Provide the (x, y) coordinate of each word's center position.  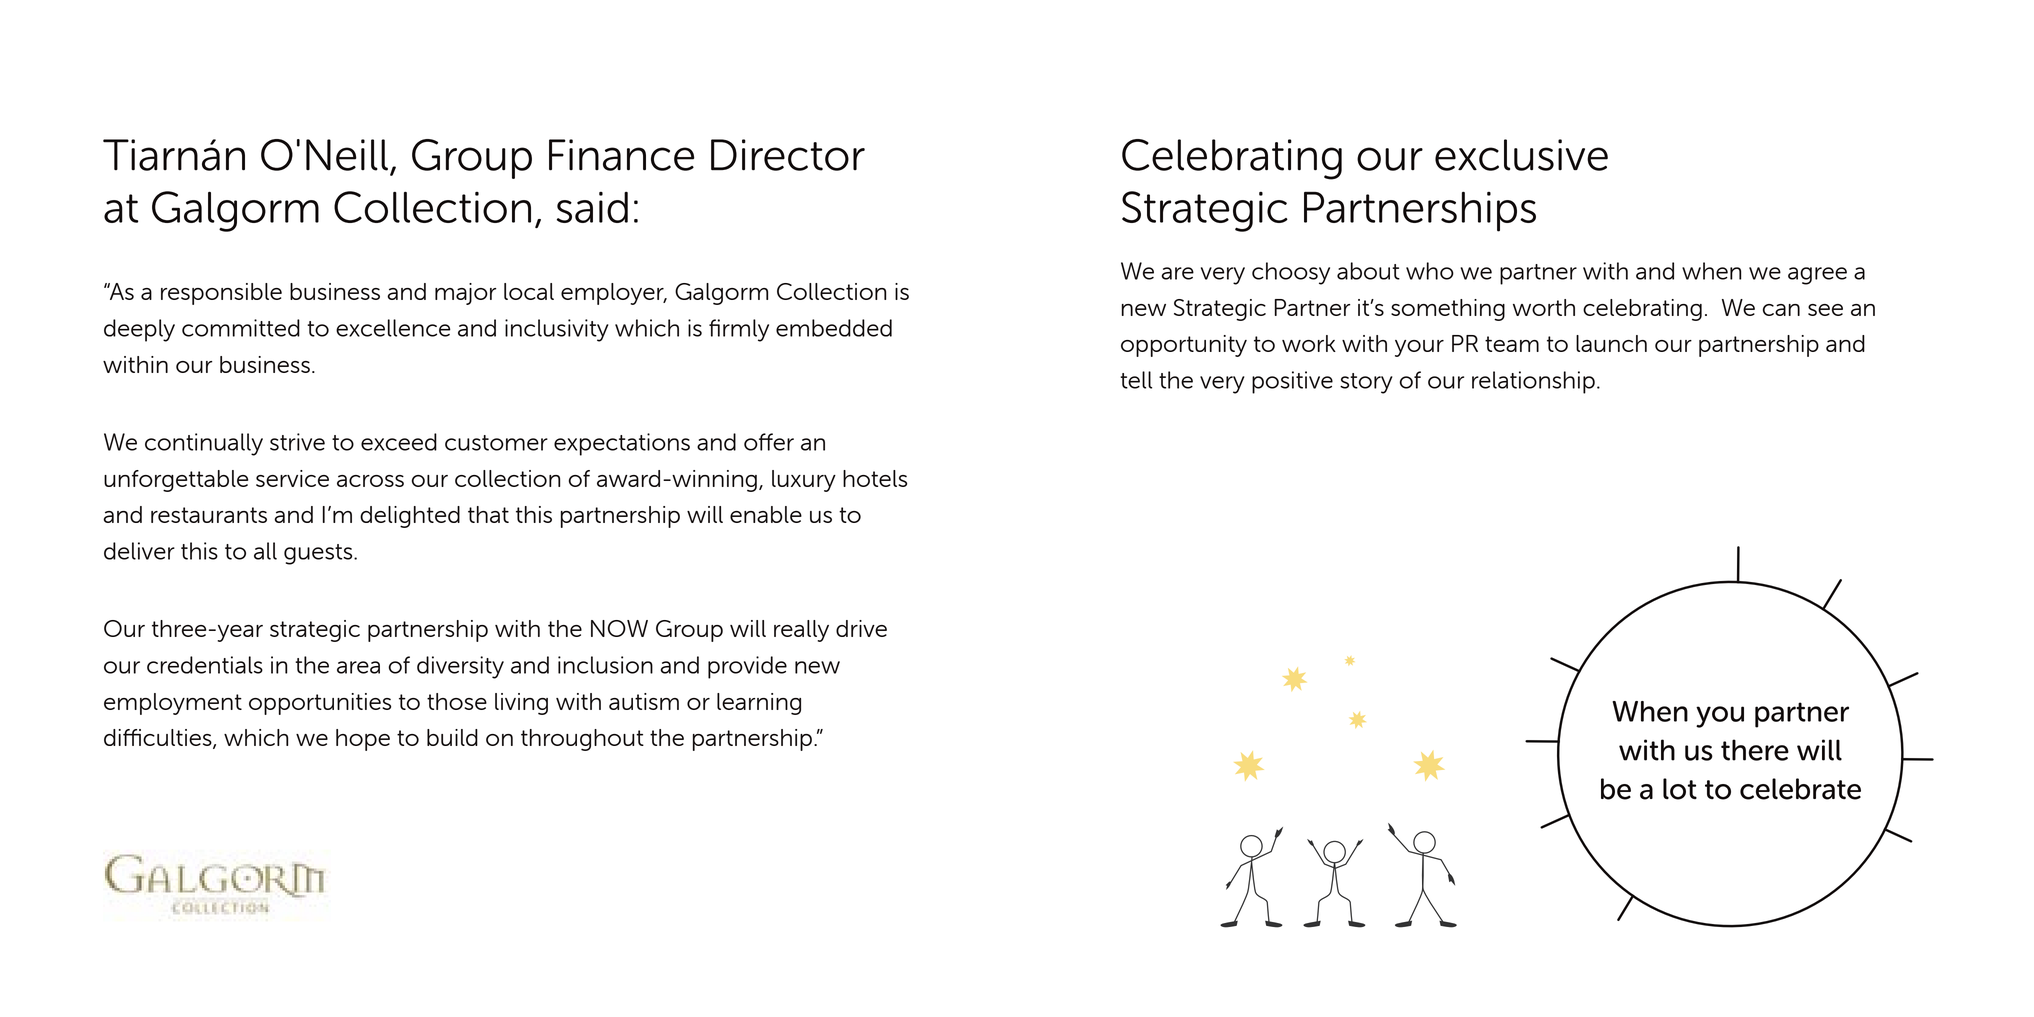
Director (788, 155)
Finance (621, 155)
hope (363, 740)
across (370, 481)
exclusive (1521, 155)
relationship (1533, 382)
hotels (875, 478)
